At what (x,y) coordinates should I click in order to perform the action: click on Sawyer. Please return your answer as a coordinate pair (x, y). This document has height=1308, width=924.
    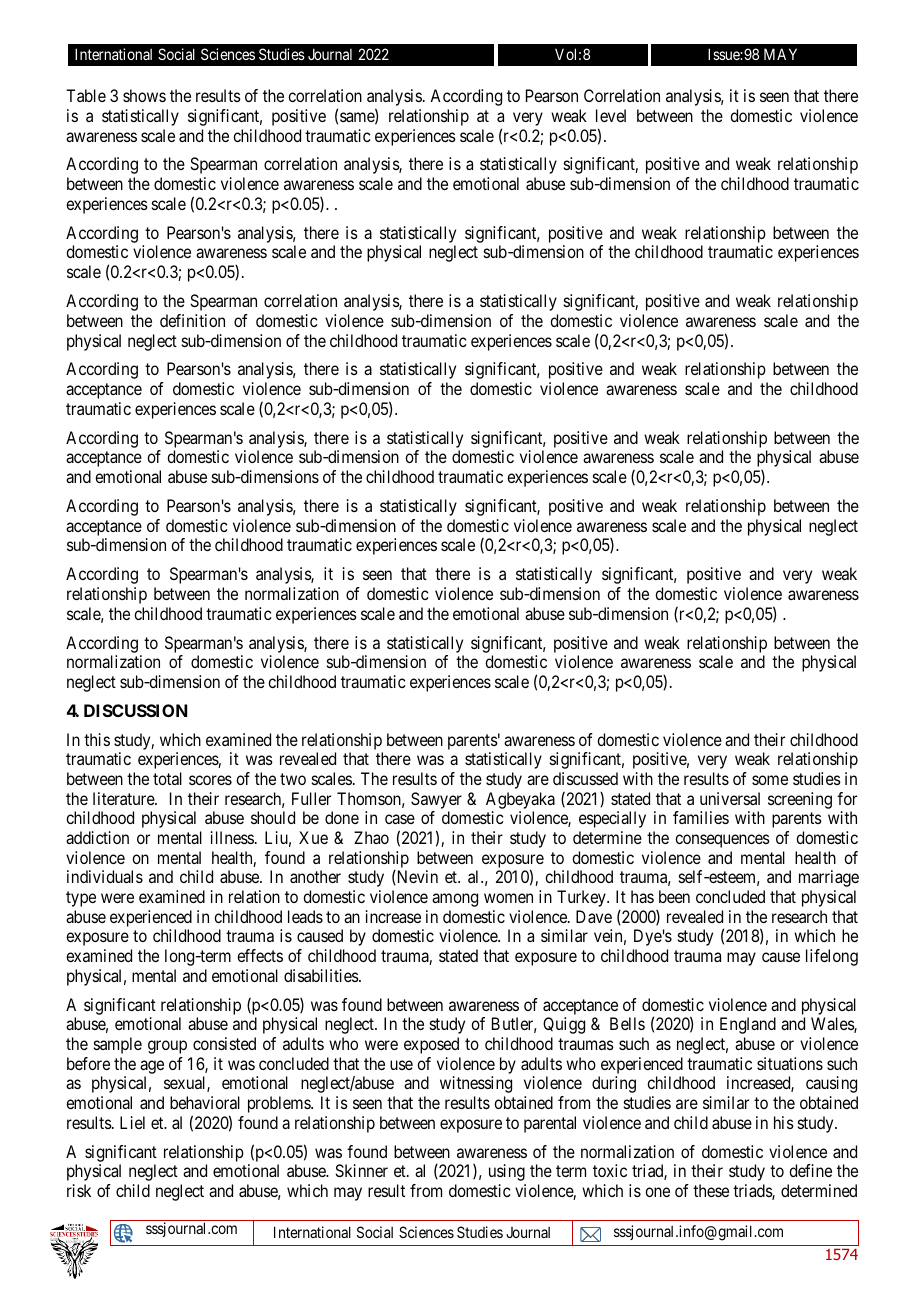
    Looking at the image, I should click on (436, 800).
